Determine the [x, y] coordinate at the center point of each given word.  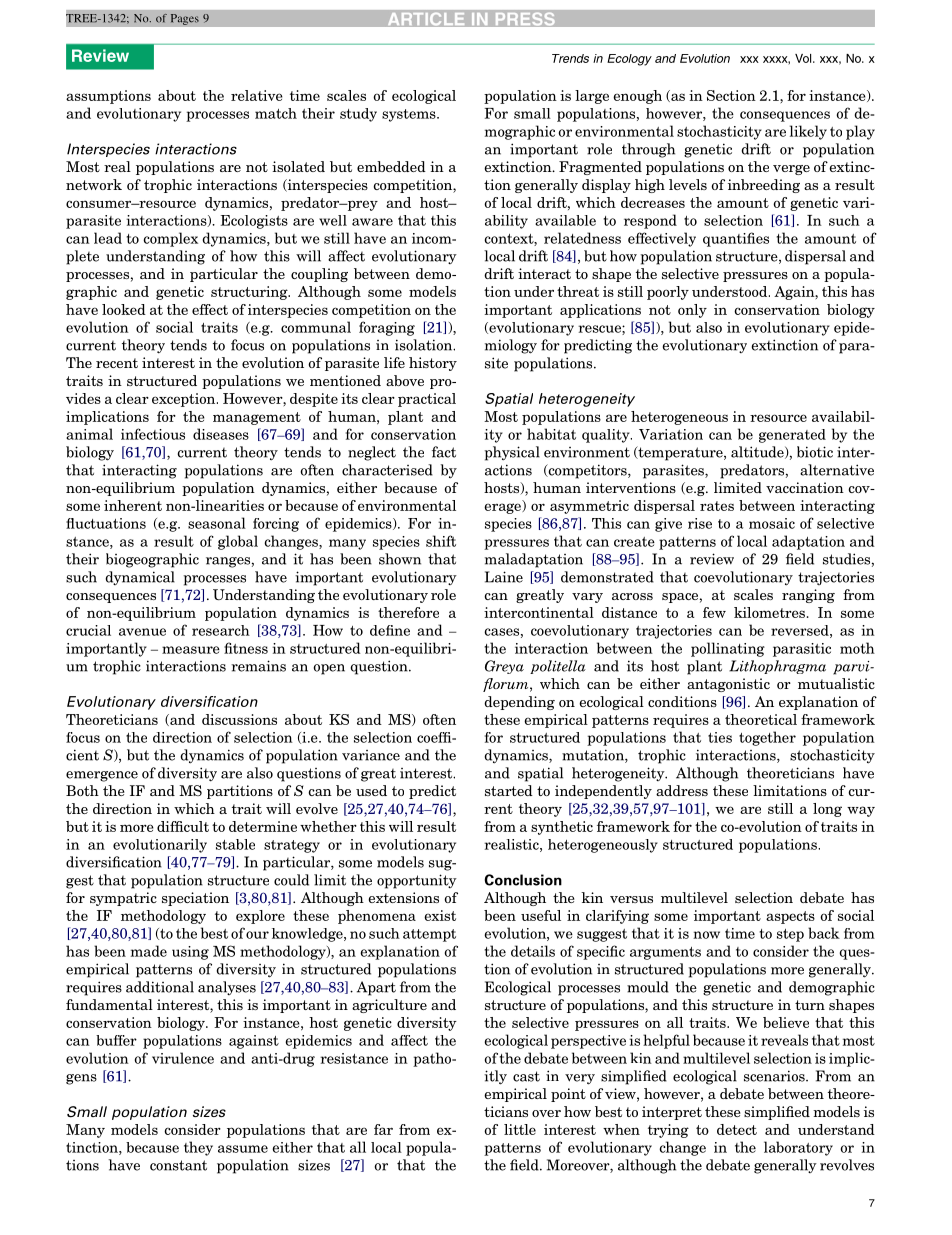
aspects [790, 917]
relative [257, 95]
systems [410, 115]
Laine [504, 577]
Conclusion [523, 880]
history [433, 364]
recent [117, 363]
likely [808, 132]
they [198, 1148]
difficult [183, 826]
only [692, 311]
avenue [142, 632]
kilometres [769, 612]
